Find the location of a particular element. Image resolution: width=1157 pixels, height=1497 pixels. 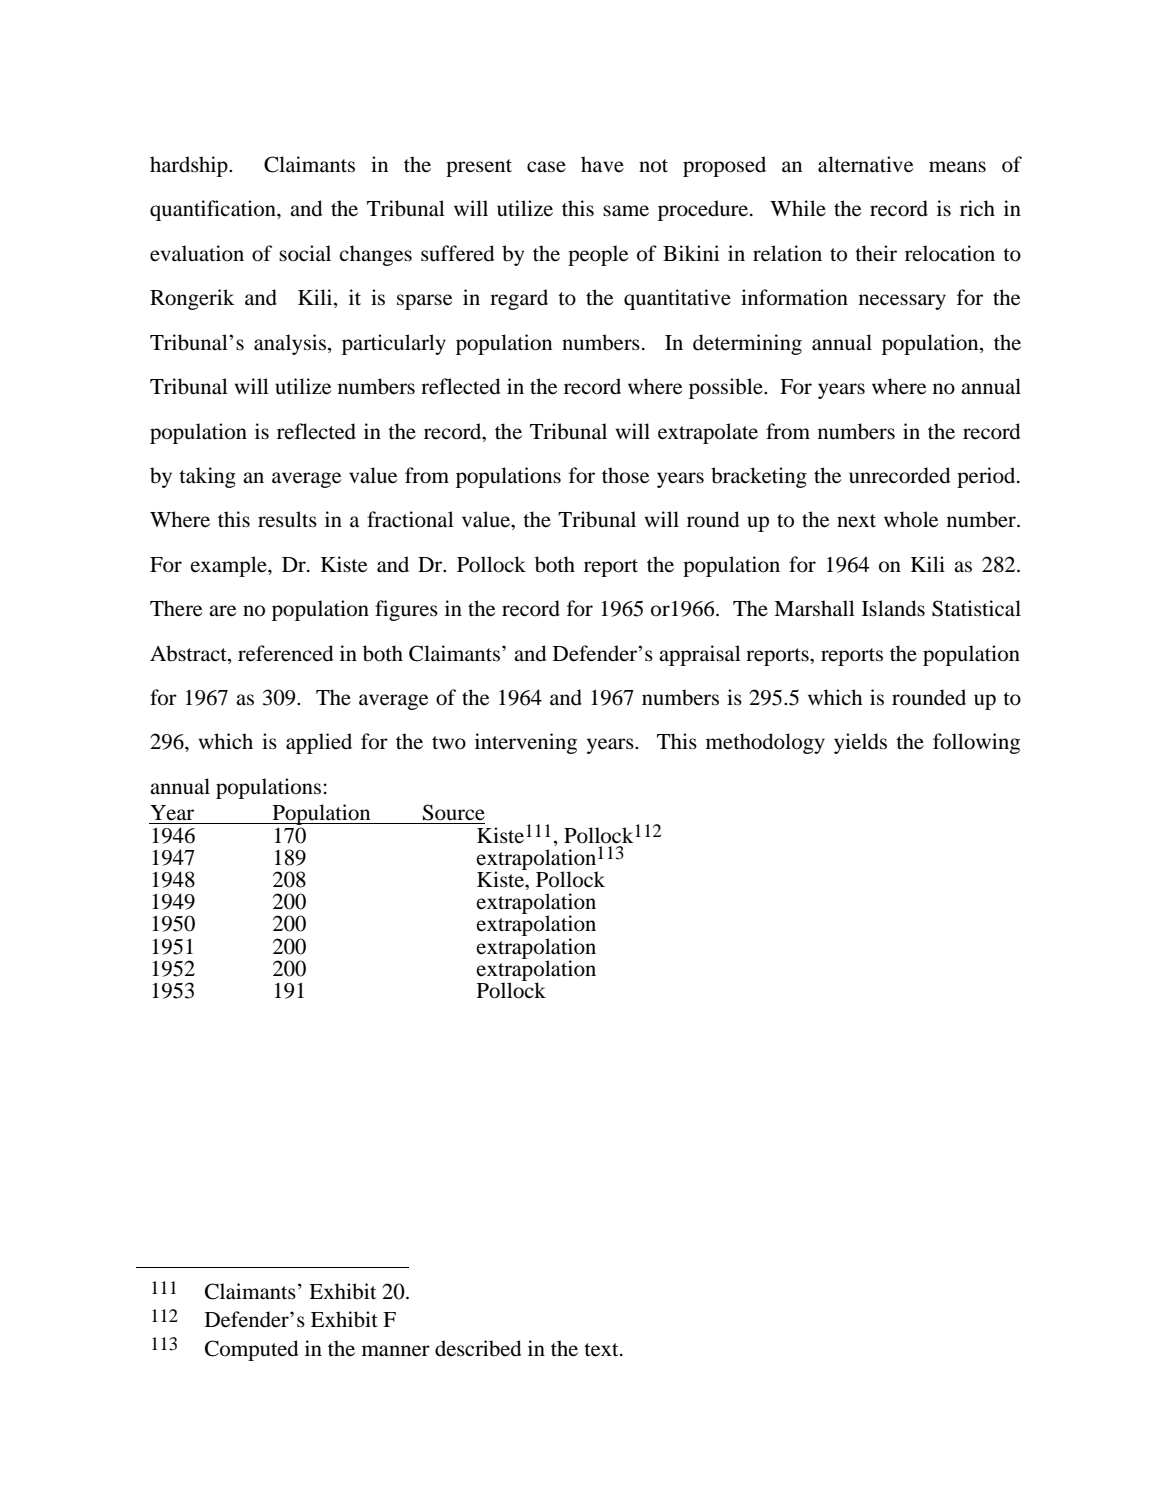

Computed is located at coordinates (251, 1350).
